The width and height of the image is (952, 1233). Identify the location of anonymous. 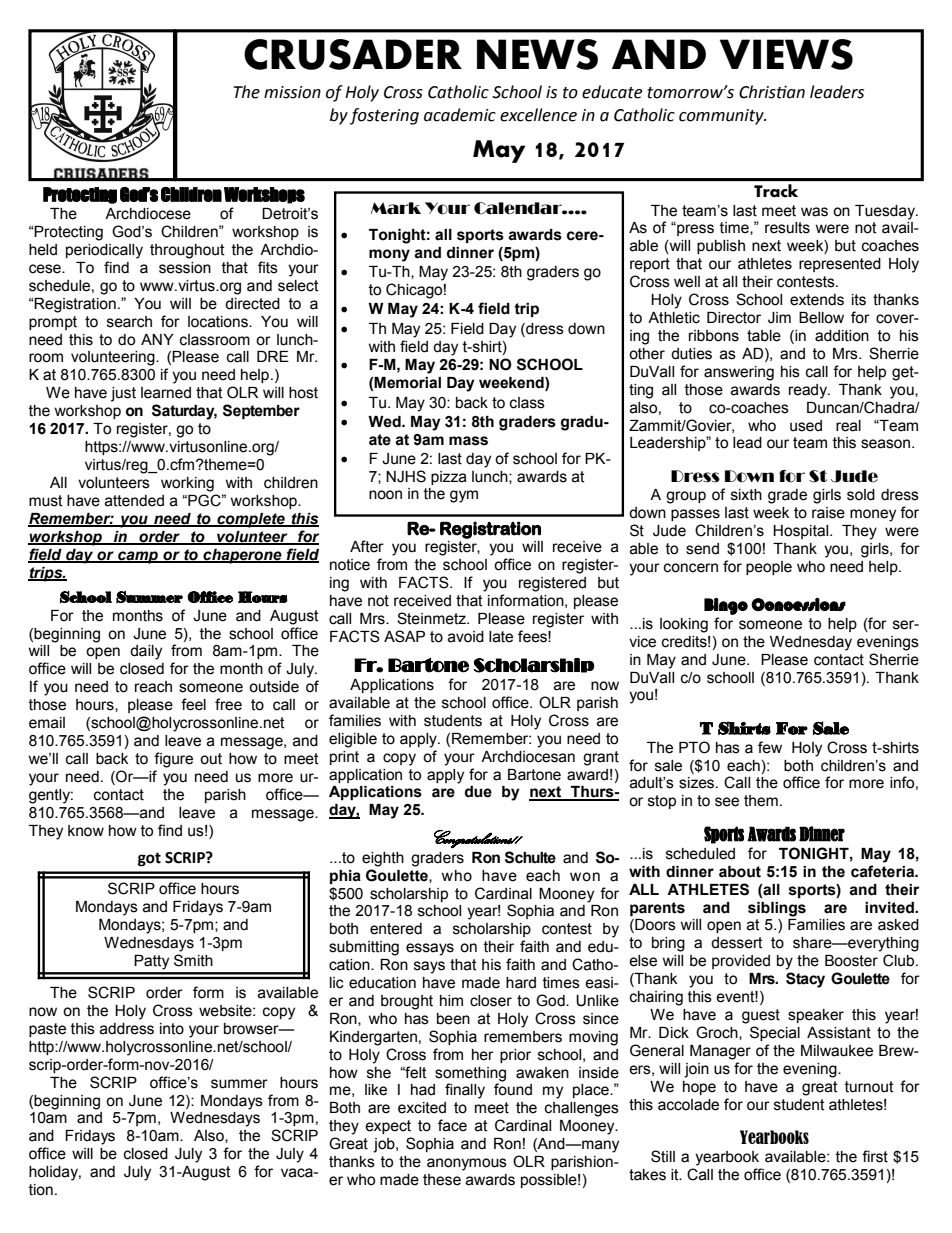
(467, 1164).
